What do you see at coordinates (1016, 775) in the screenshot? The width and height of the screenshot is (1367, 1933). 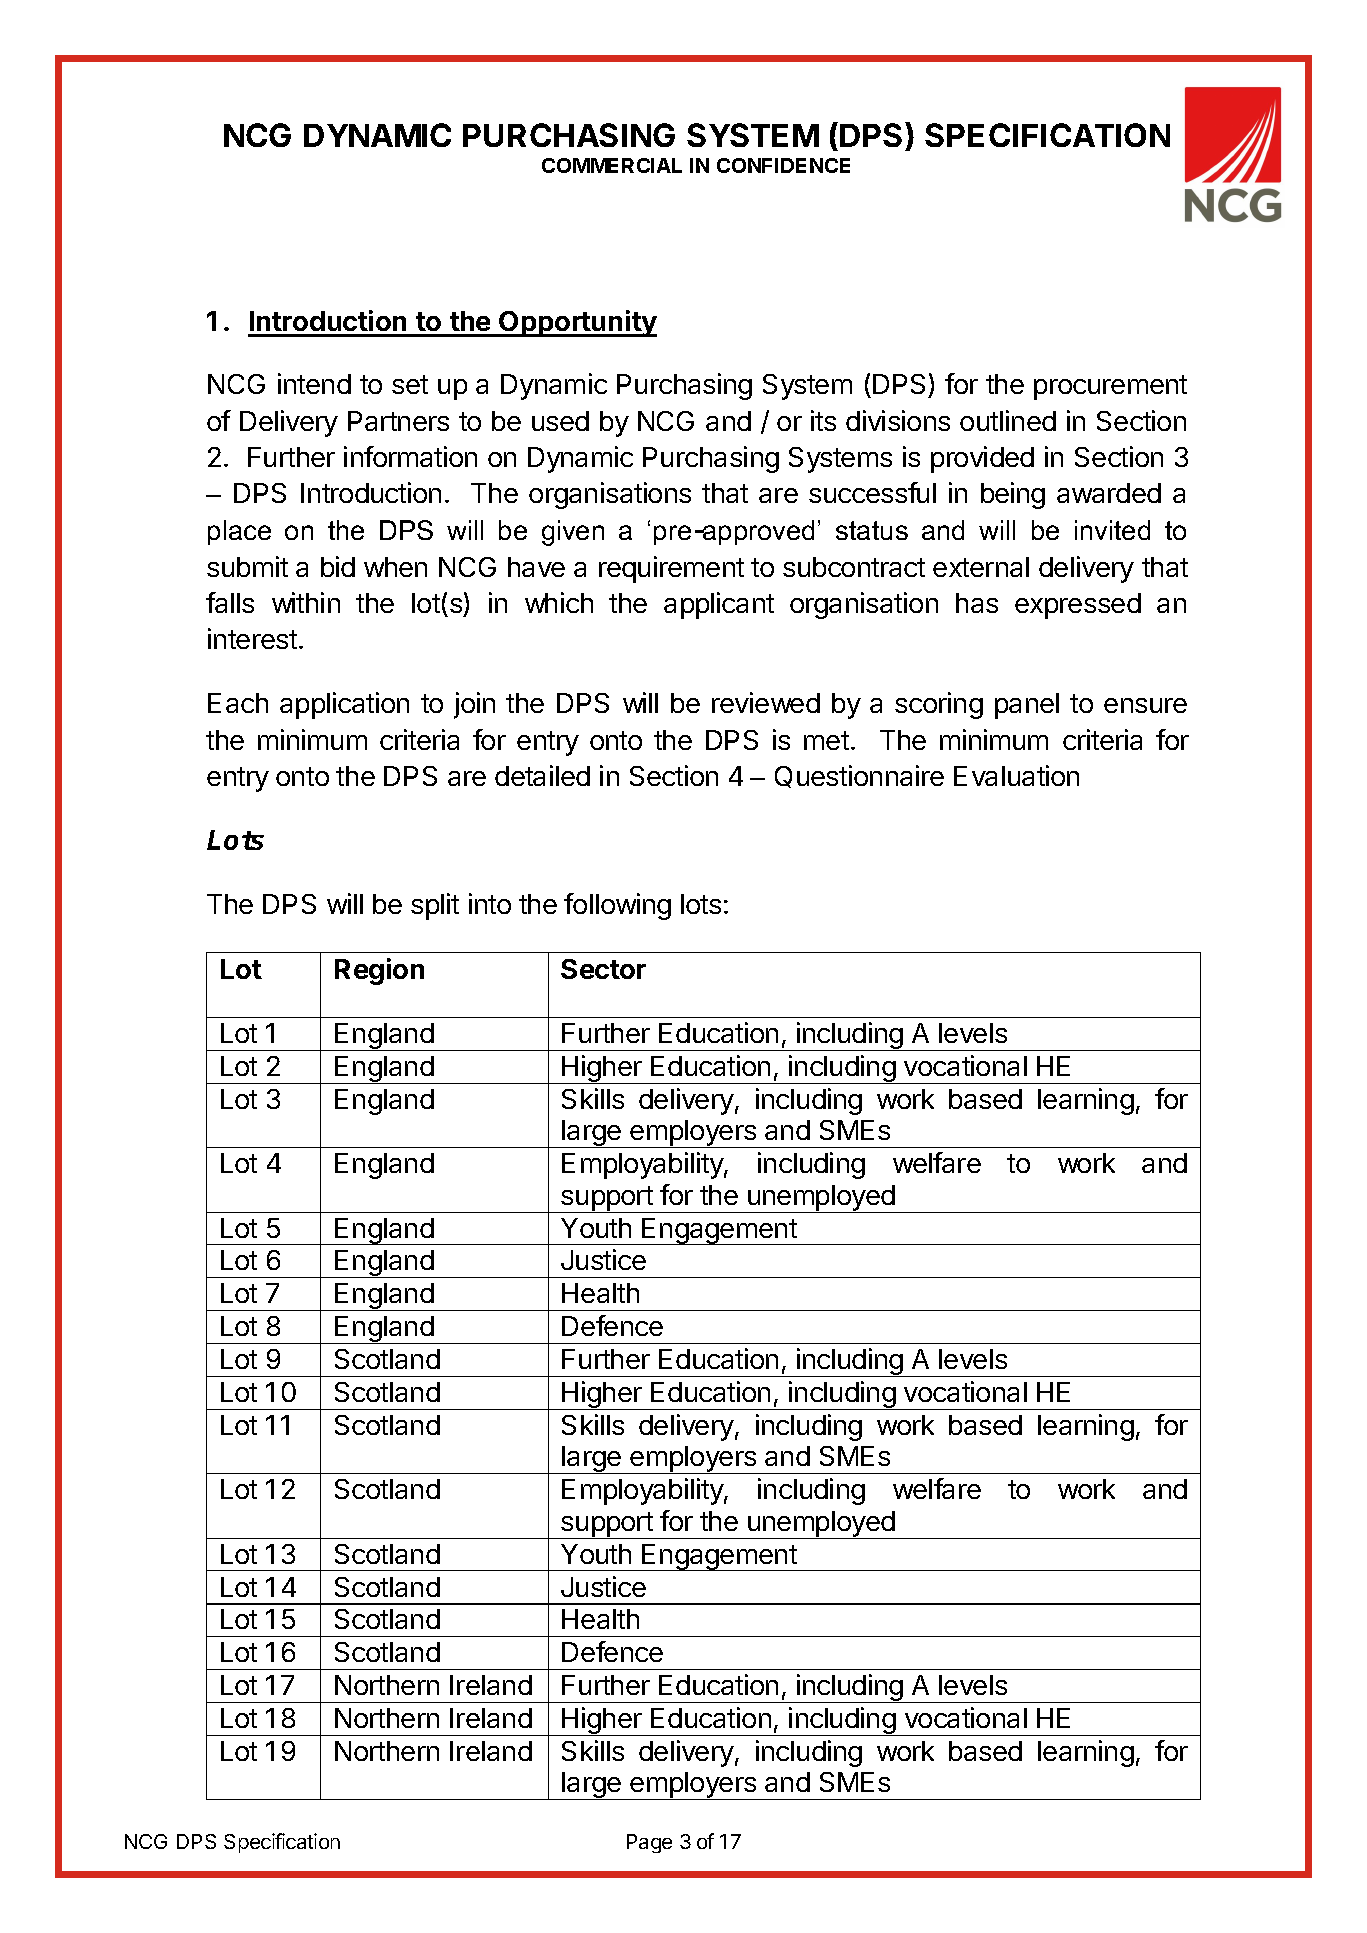 I see `Evaluation` at bounding box center [1016, 775].
